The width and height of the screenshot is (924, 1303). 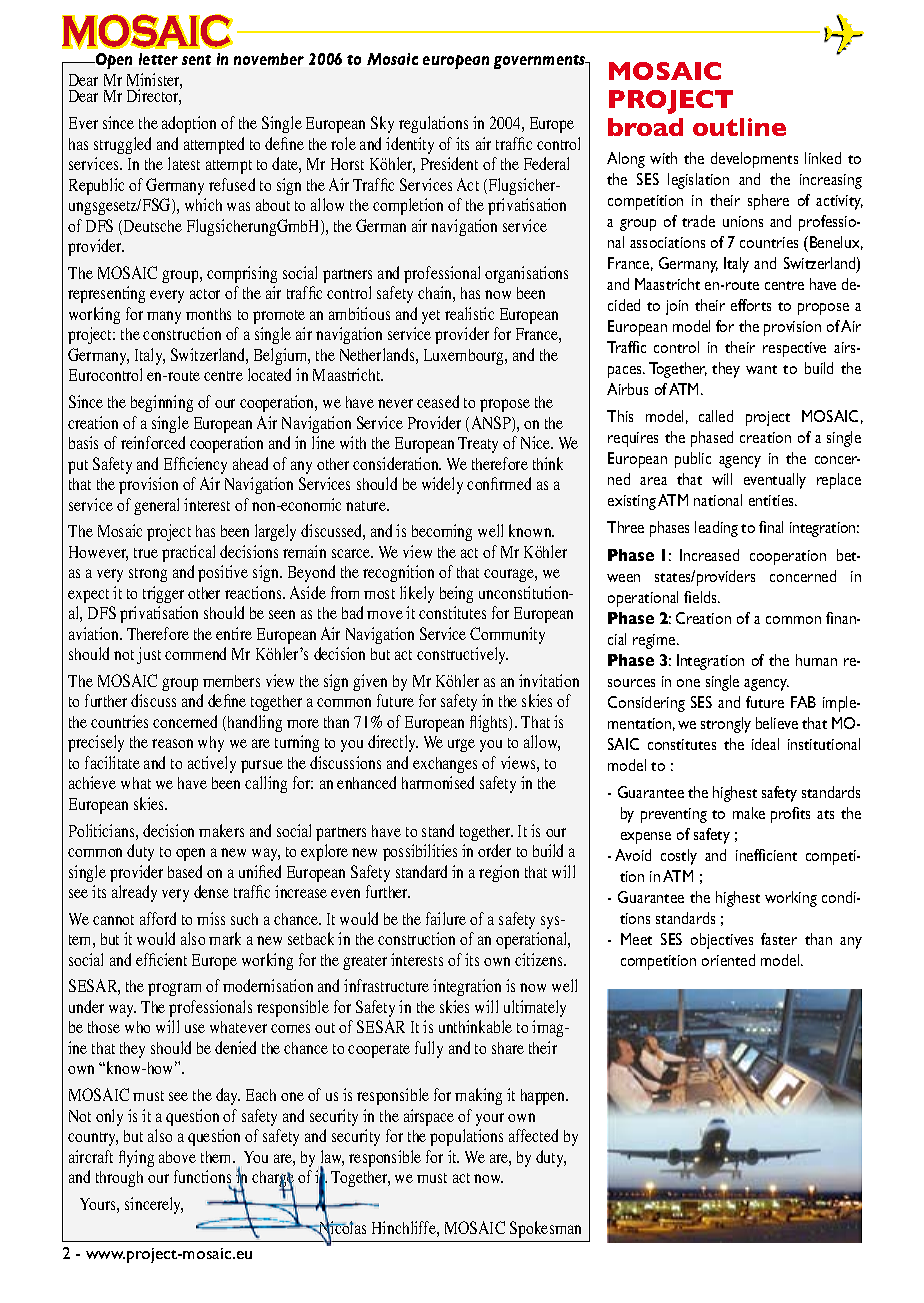 I want to click on afford, so click(x=158, y=918).
